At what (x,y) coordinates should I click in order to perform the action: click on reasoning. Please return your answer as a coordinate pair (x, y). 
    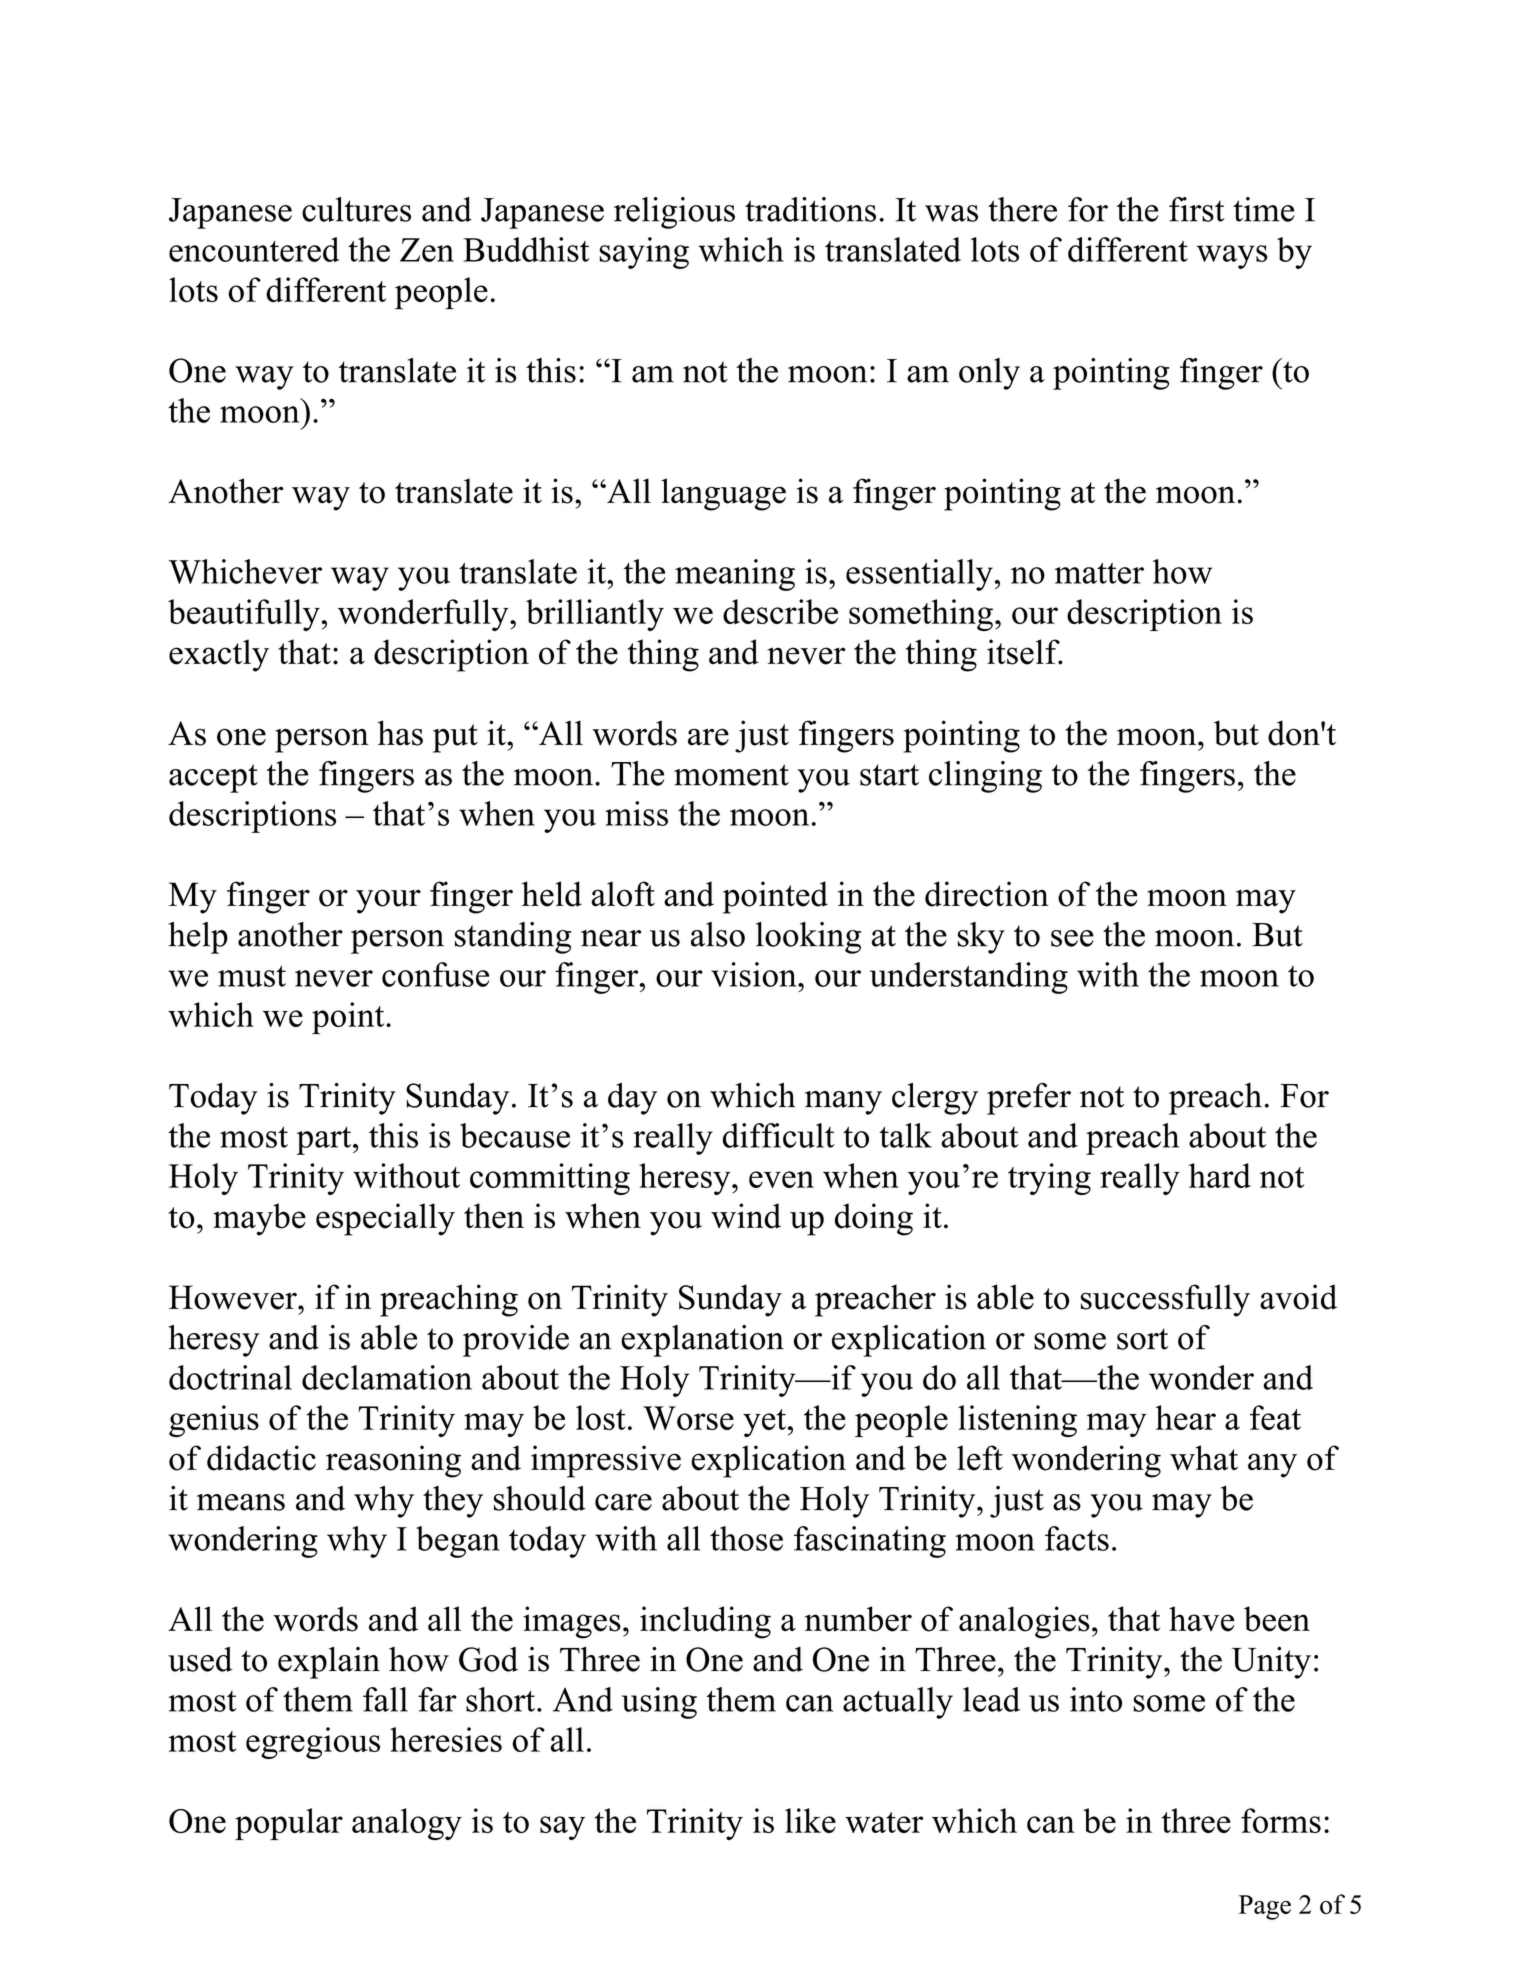
    Looking at the image, I should click on (393, 1461).
